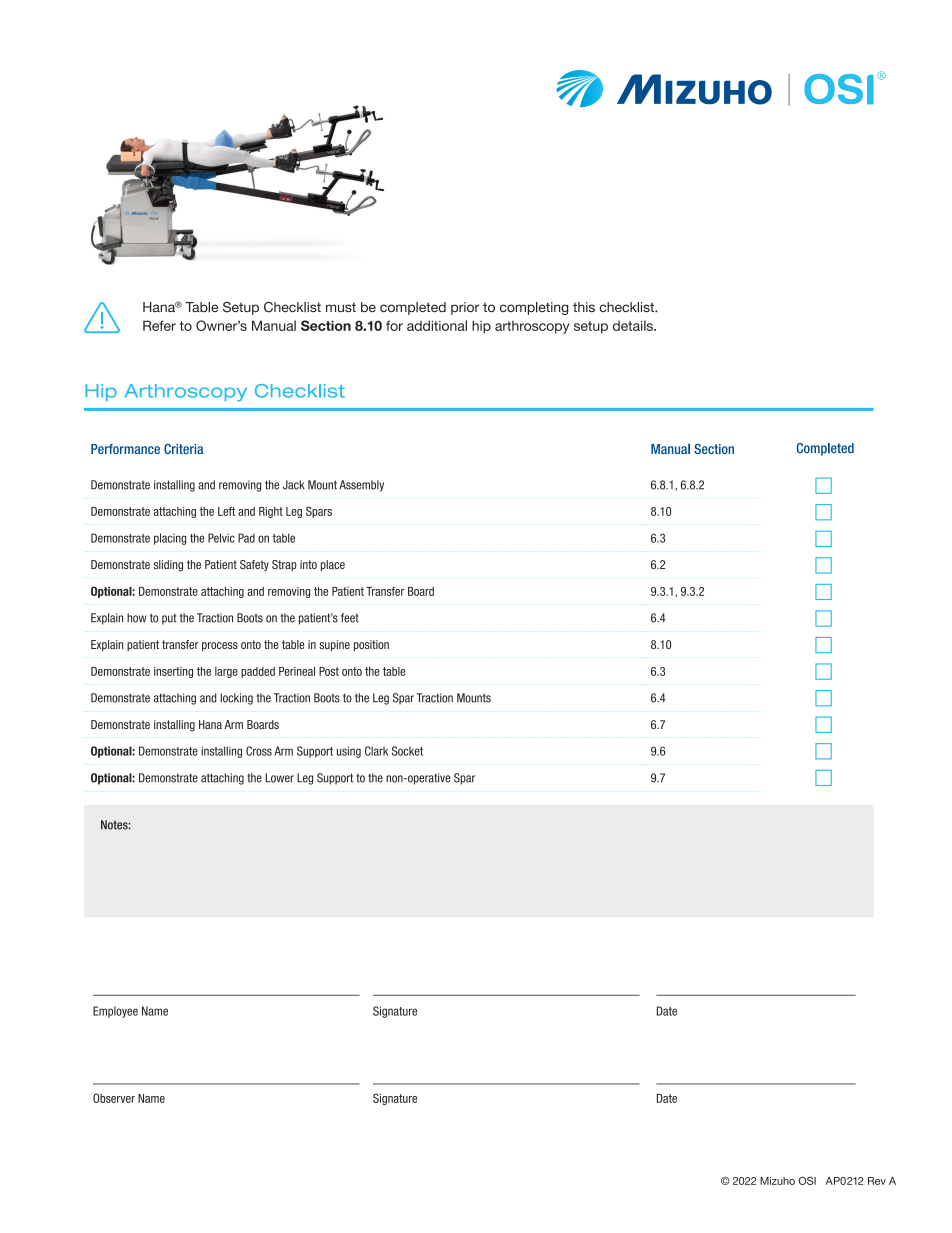 Image resolution: width=952 pixels, height=1233 pixels. Describe the element at coordinates (169, 619) in the page. I see `put` at that location.
